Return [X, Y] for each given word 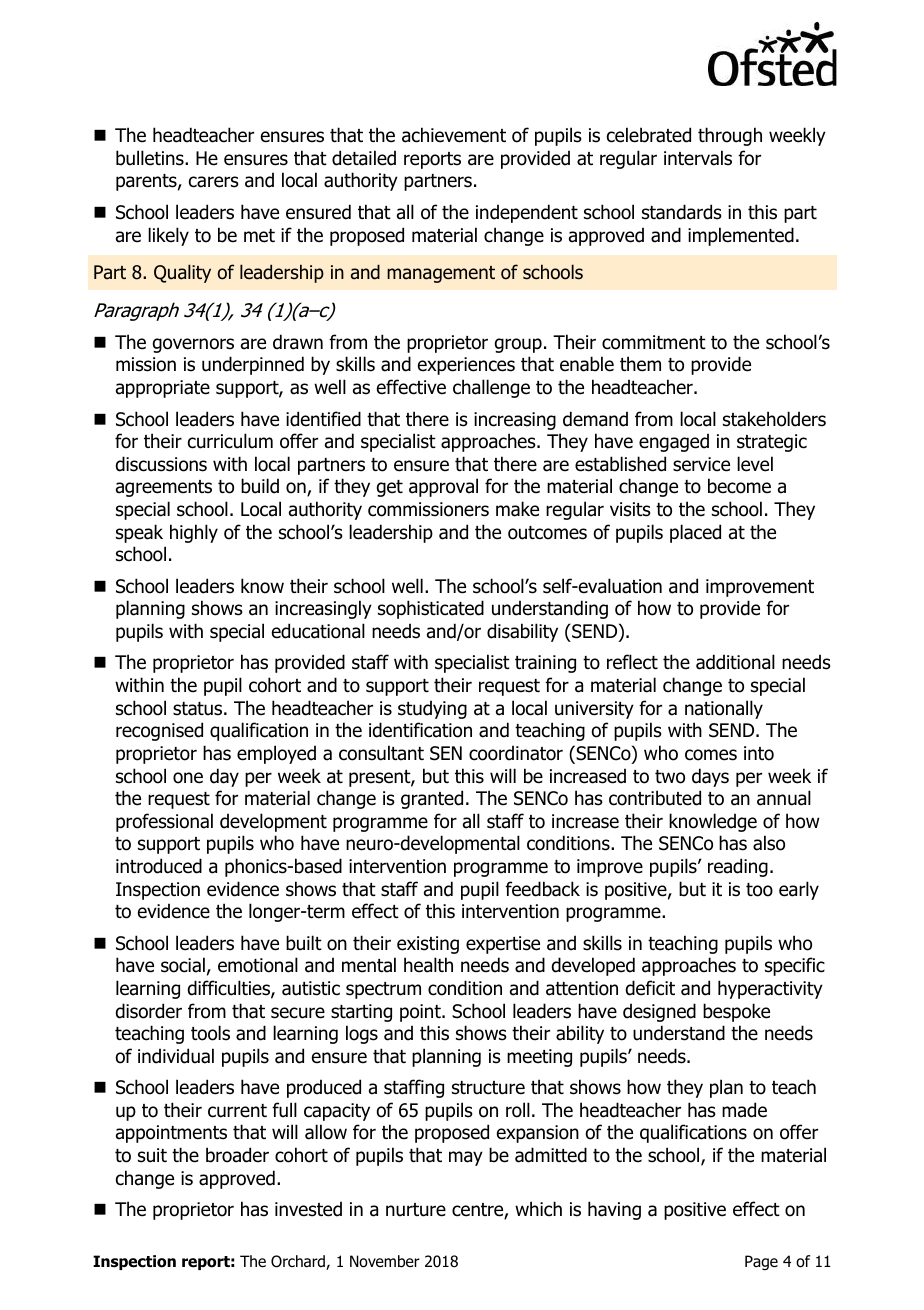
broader [237, 1155]
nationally [724, 709]
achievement [454, 135]
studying [432, 709]
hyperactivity [770, 989]
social [183, 965]
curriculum [230, 441]
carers [214, 182]
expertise [503, 945]
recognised [159, 731]
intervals [698, 158]
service [701, 464]
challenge [491, 388]
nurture [416, 1210]
